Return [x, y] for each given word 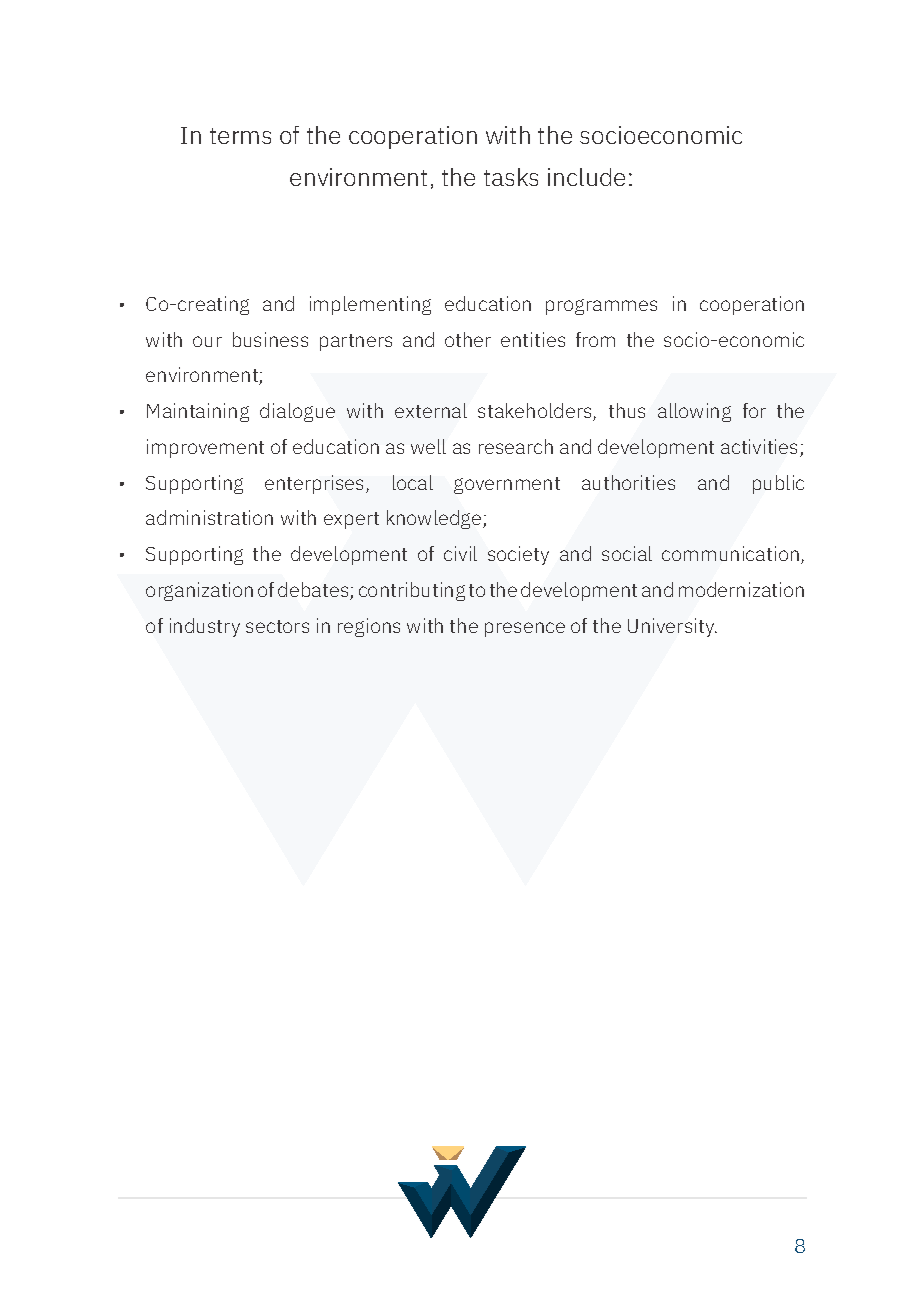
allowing [694, 412]
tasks [511, 177]
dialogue [297, 412]
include [586, 177]
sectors [277, 626]
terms [240, 136]
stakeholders [536, 412]
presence [525, 629]
